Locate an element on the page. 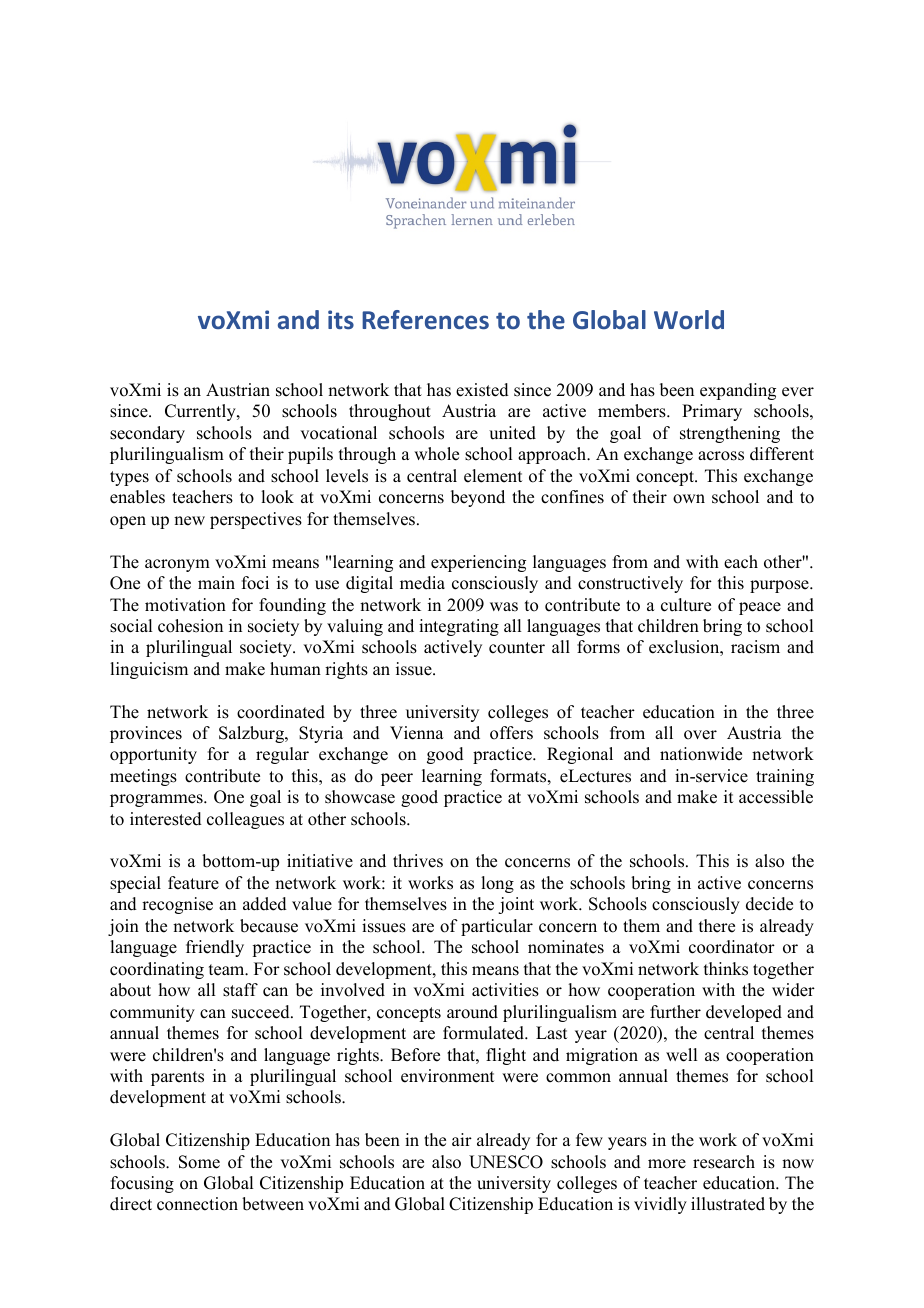 Image resolution: width=924 pixels, height=1308 pixels. Some is located at coordinates (199, 1162).
